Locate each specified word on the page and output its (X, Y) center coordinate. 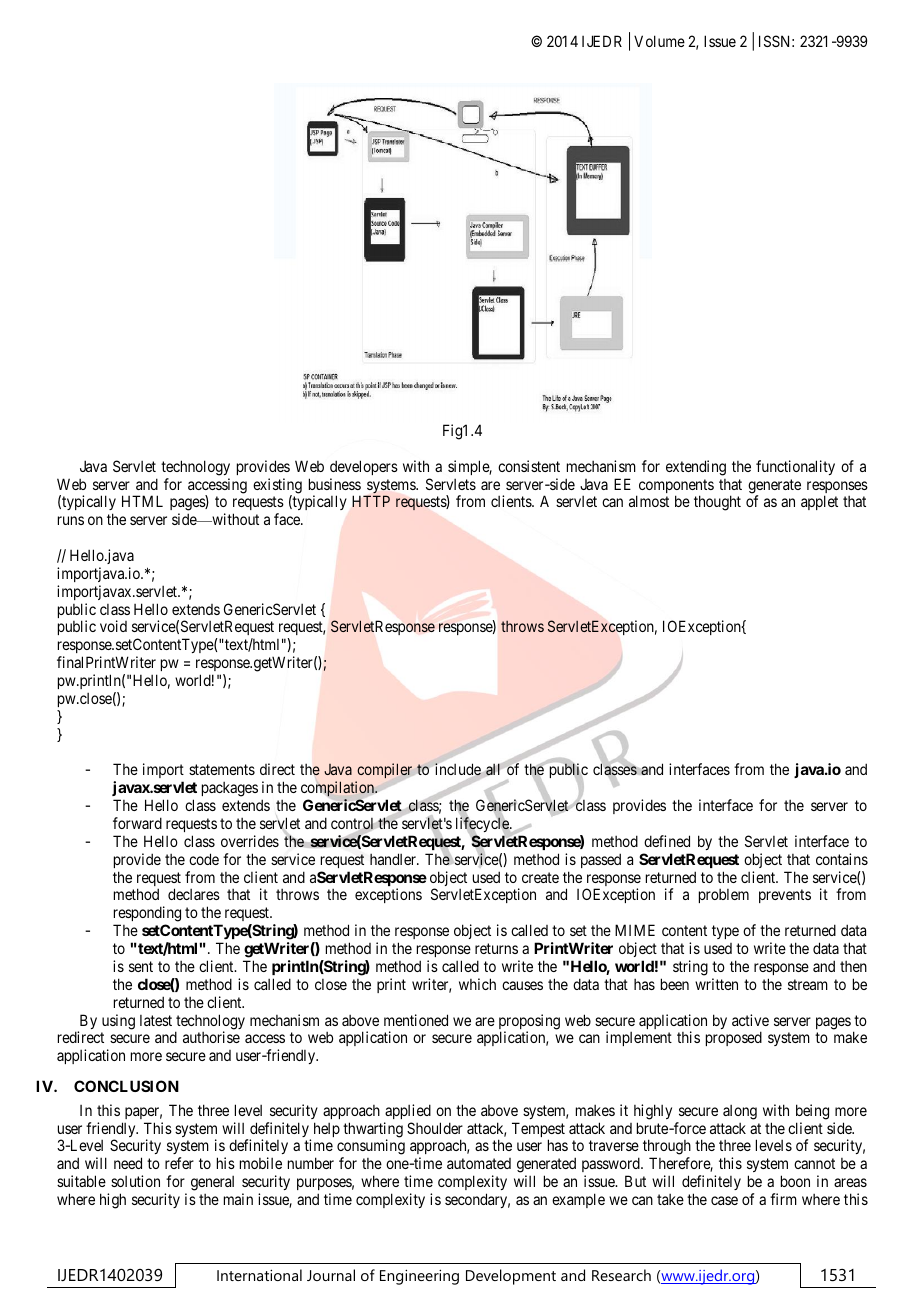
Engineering (419, 1277)
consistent (529, 466)
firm (783, 1199)
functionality (795, 467)
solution (135, 1181)
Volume (659, 41)
